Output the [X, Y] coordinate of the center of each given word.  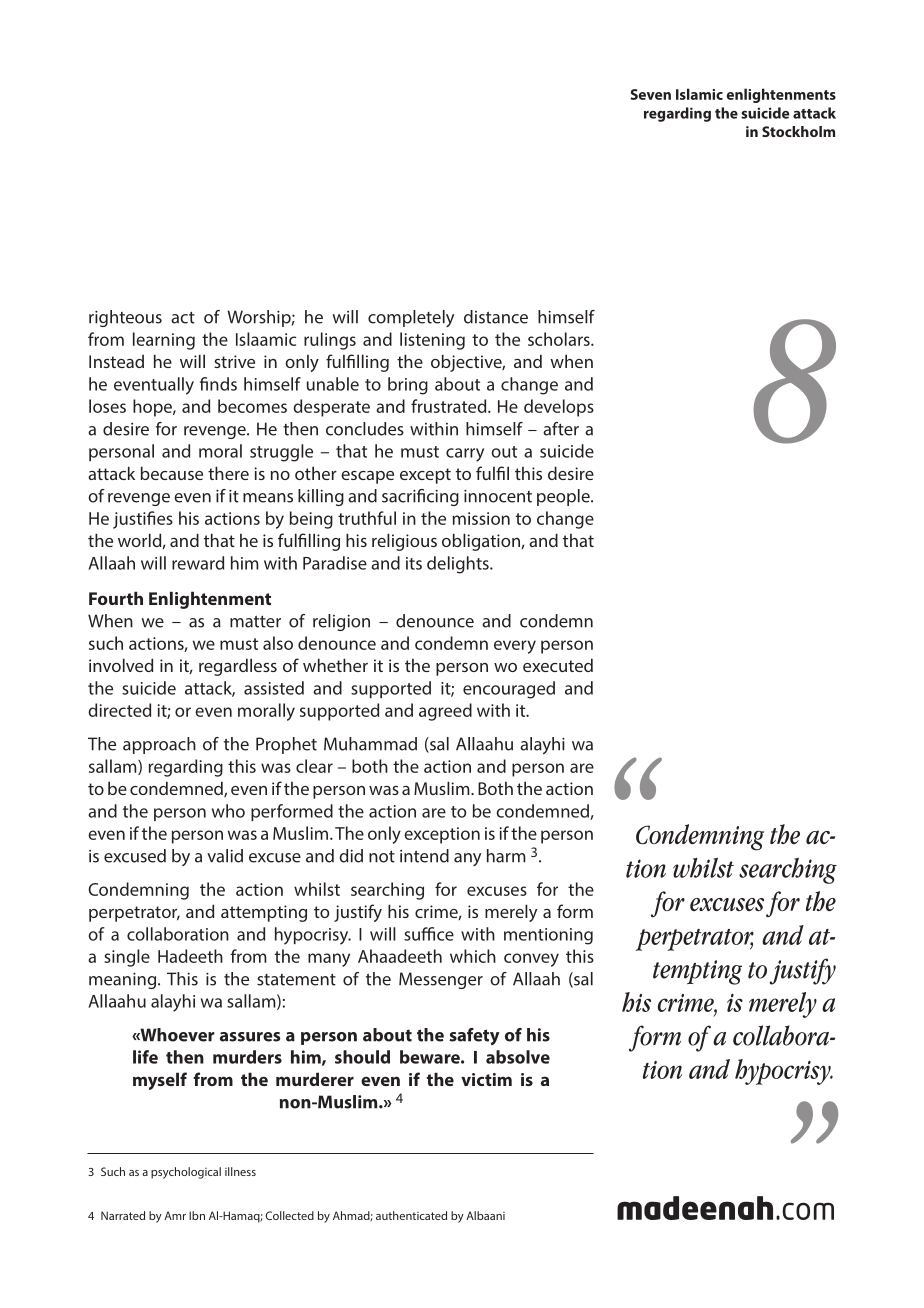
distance [496, 317]
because [172, 473]
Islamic [699, 94]
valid [225, 856]
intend [424, 856]
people [564, 497]
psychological [186, 1173]
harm [506, 856]
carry [465, 455]
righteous [125, 318]
